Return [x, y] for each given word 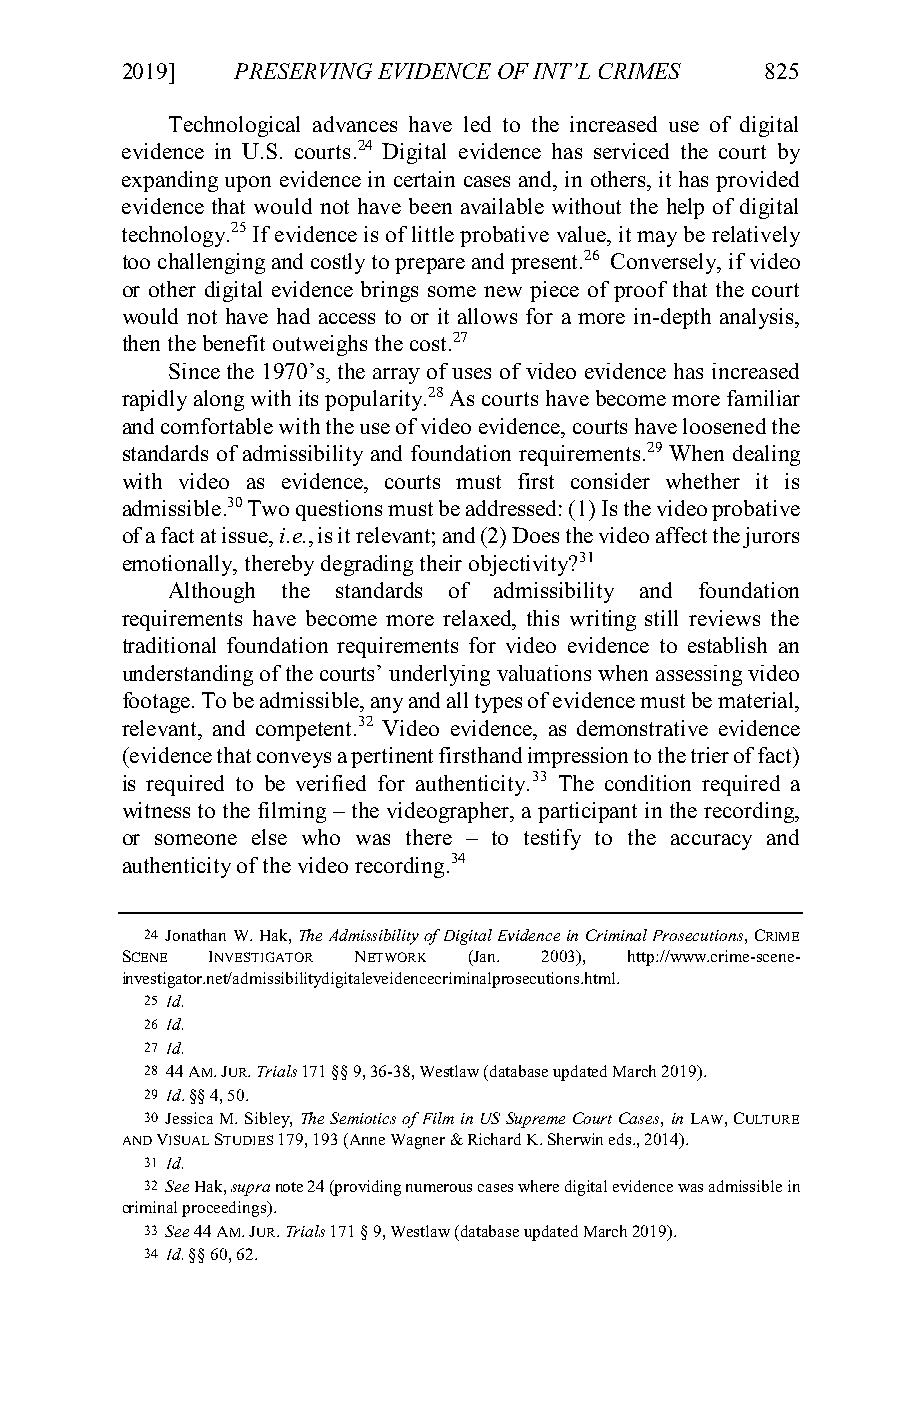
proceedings [225, 1209]
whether [703, 481]
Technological [234, 126]
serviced [631, 151]
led [477, 124]
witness [156, 810]
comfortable [217, 426]
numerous [439, 1188]
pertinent [392, 757]
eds [621, 1139]
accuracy [711, 842]
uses [471, 373]
